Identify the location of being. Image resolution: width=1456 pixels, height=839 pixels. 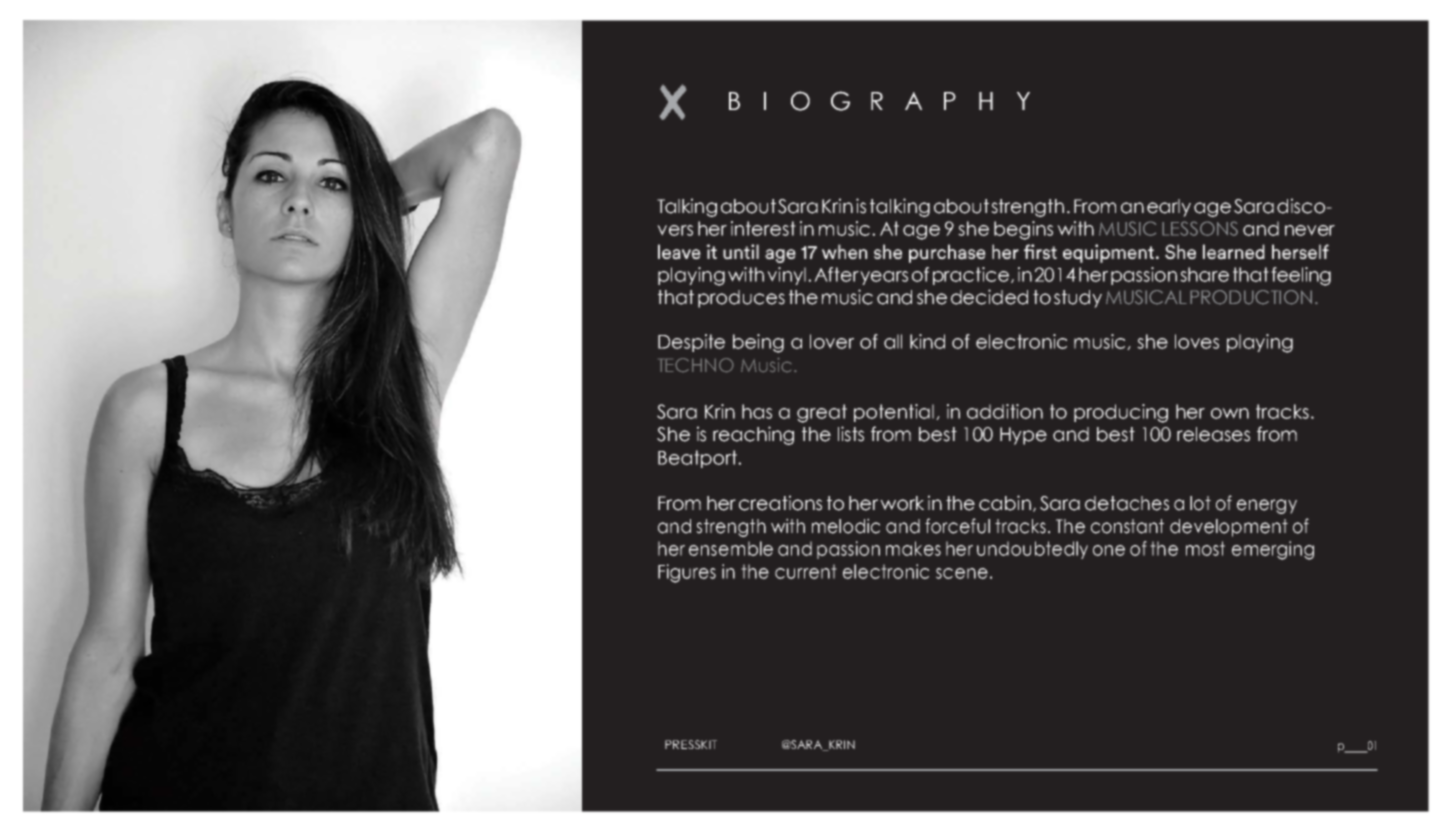
(758, 343).
